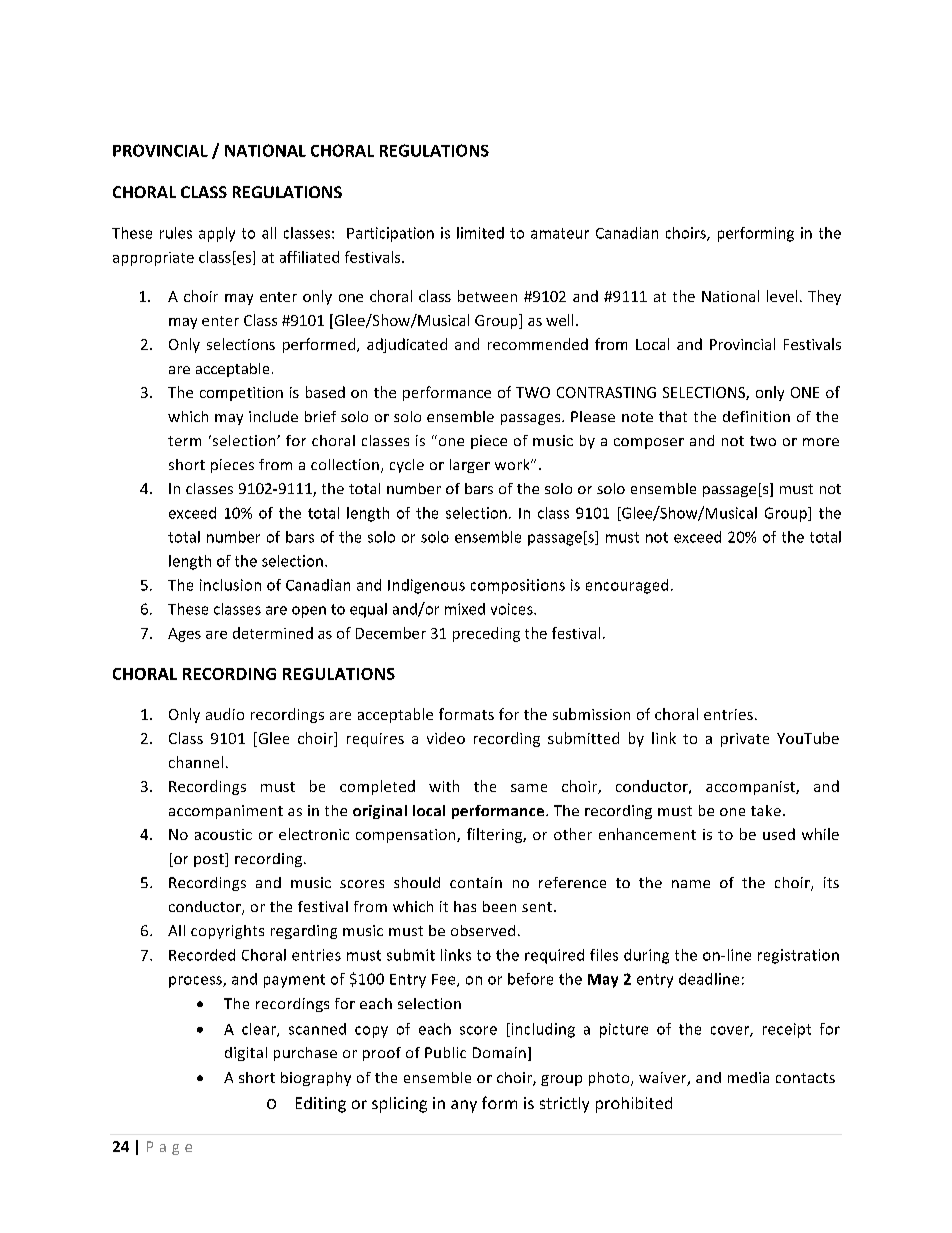  I want to click on compositions, so click(518, 586).
